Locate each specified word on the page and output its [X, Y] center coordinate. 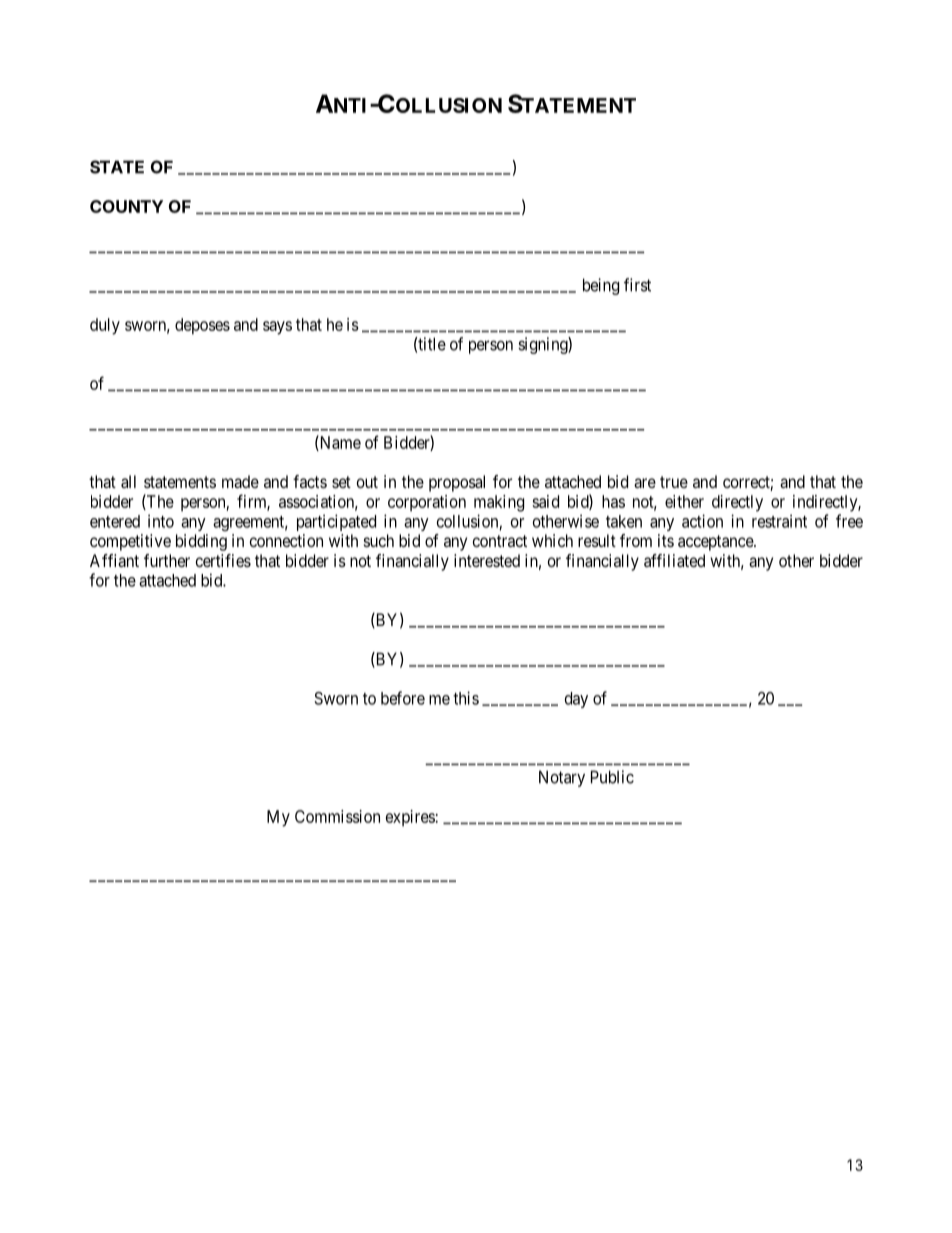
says [277, 328]
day [576, 700]
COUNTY [126, 206]
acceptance [716, 543]
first [637, 285]
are [645, 483]
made [240, 481]
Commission [337, 816]
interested [487, 560]
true [674, 482]
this [466, 698]
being [601, 286]
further [167, 560]
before [403, 698]
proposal [457, 483]
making [499, 503]
